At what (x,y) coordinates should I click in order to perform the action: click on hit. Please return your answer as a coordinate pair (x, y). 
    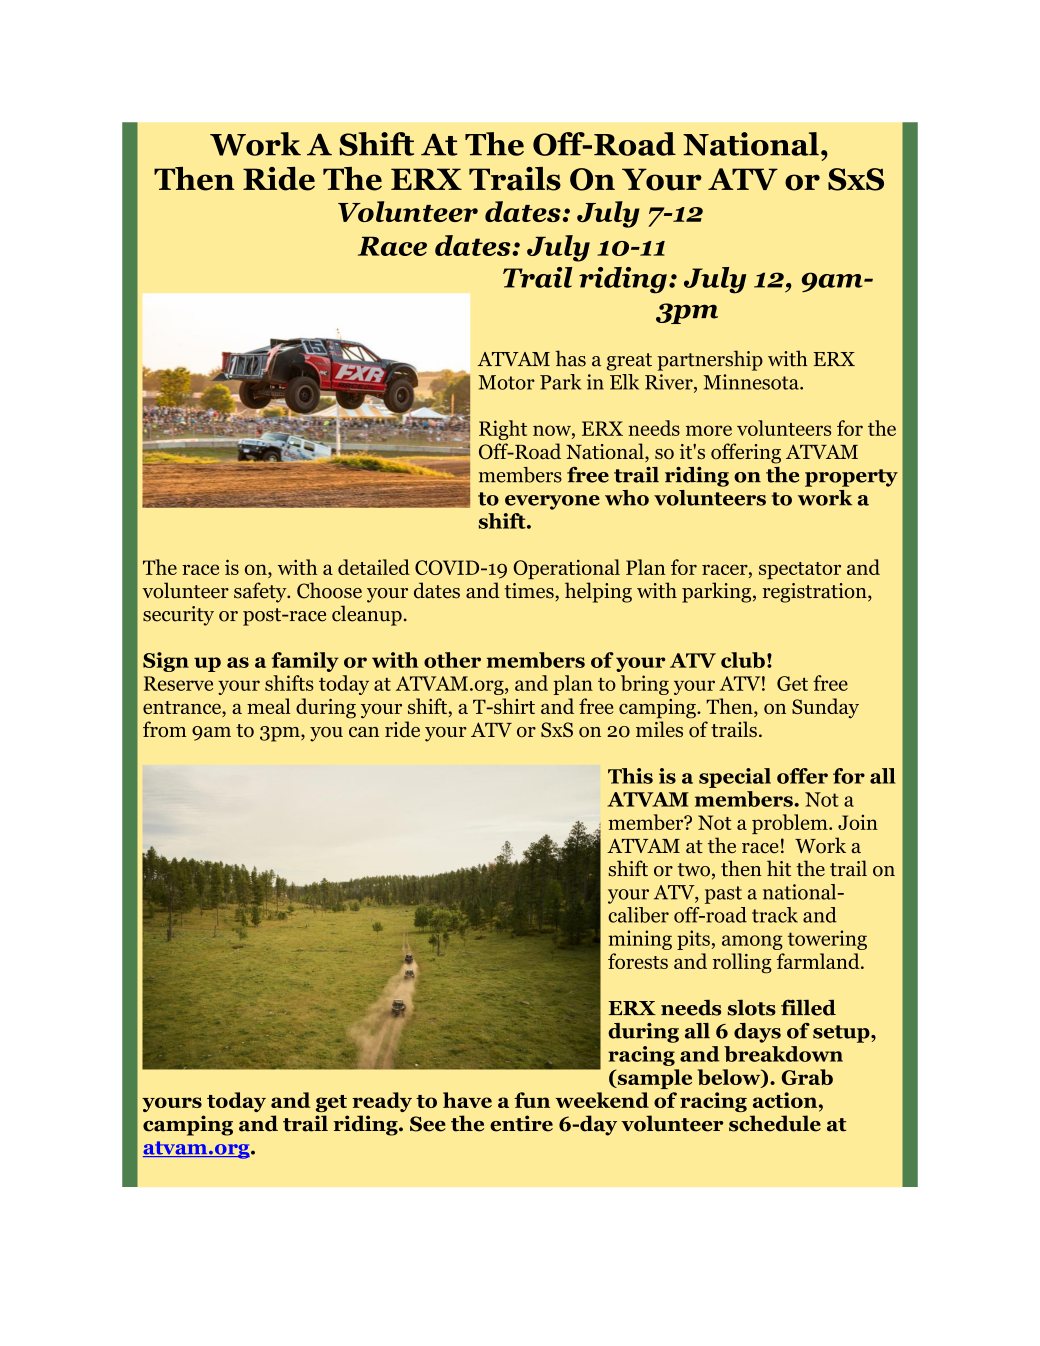
    Looking at the image, I should click on (779, 868).
